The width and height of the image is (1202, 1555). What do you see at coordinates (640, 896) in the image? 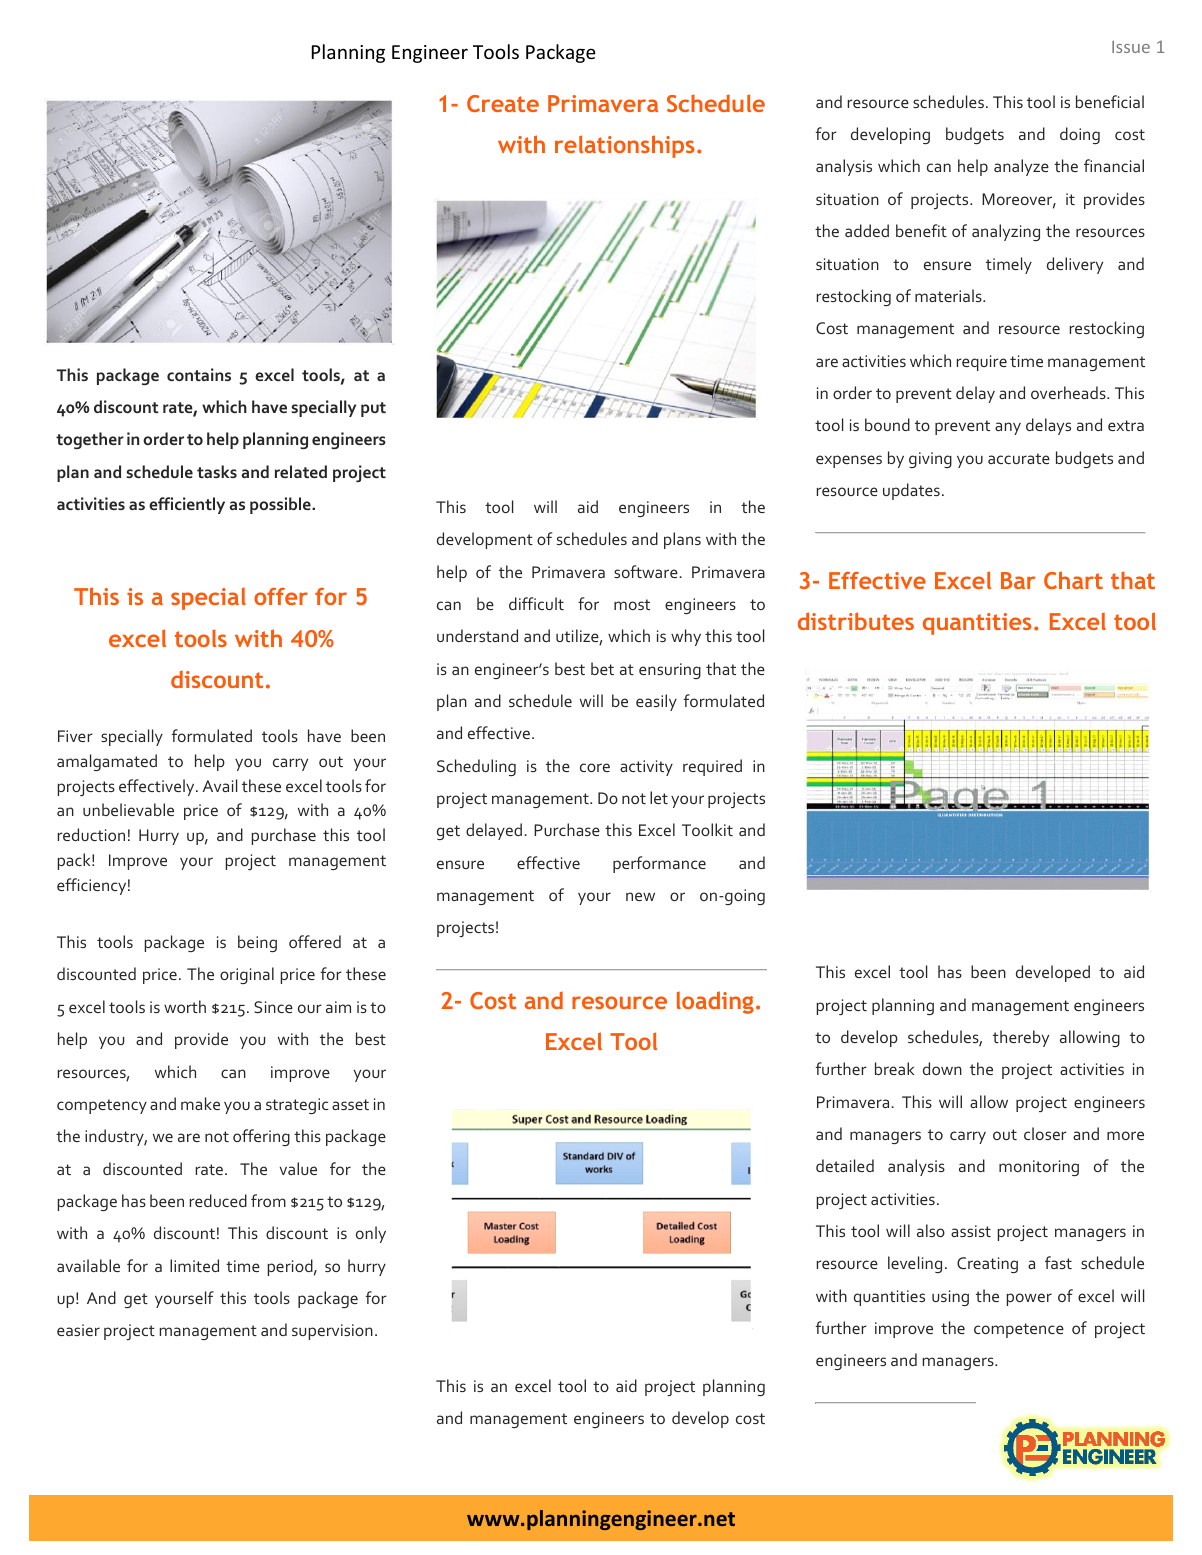
I see `new` at bounding box center [640, 896].
